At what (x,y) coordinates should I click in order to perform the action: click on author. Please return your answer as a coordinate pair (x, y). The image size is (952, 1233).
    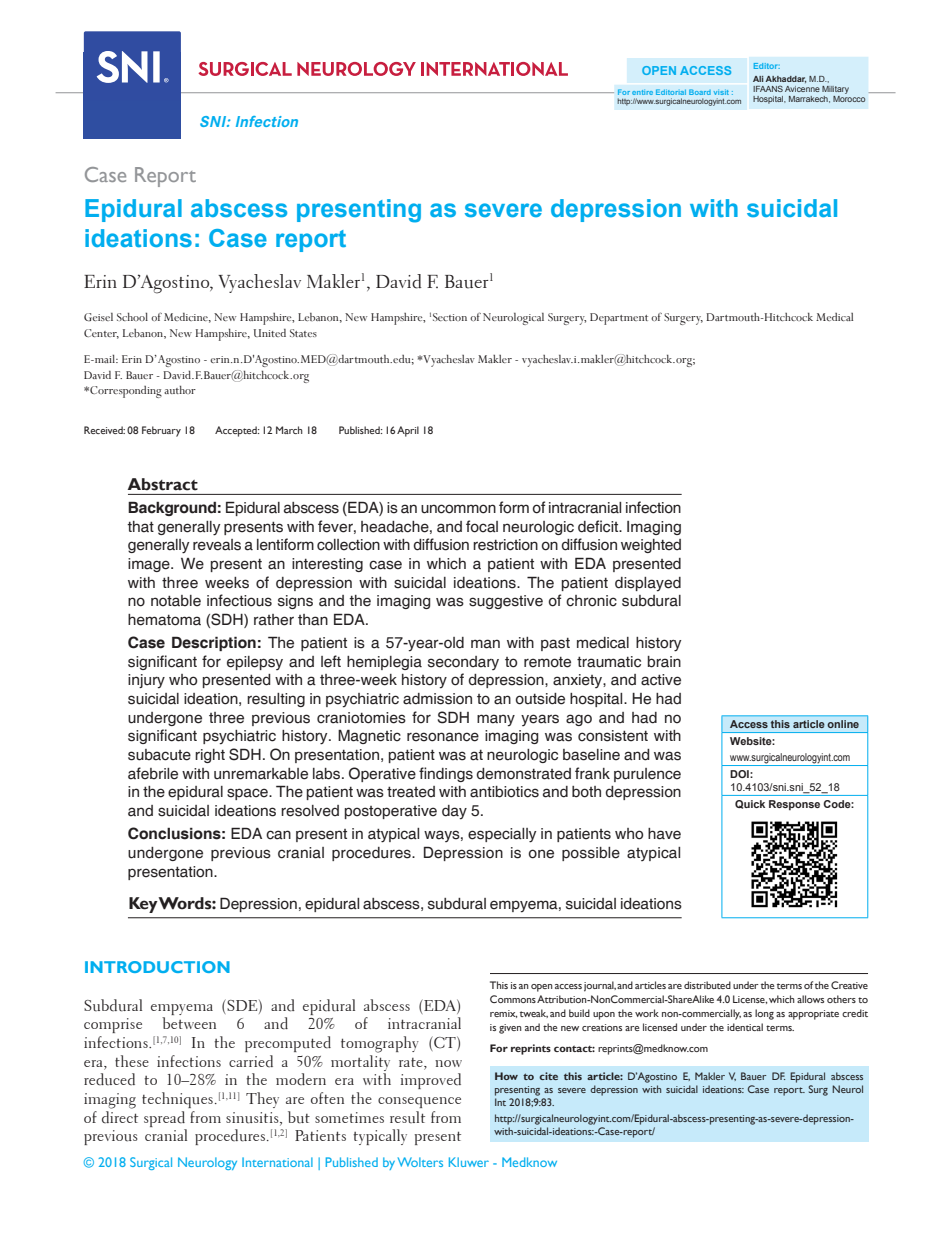
    Looking at the image, I should click on (180, 390).
